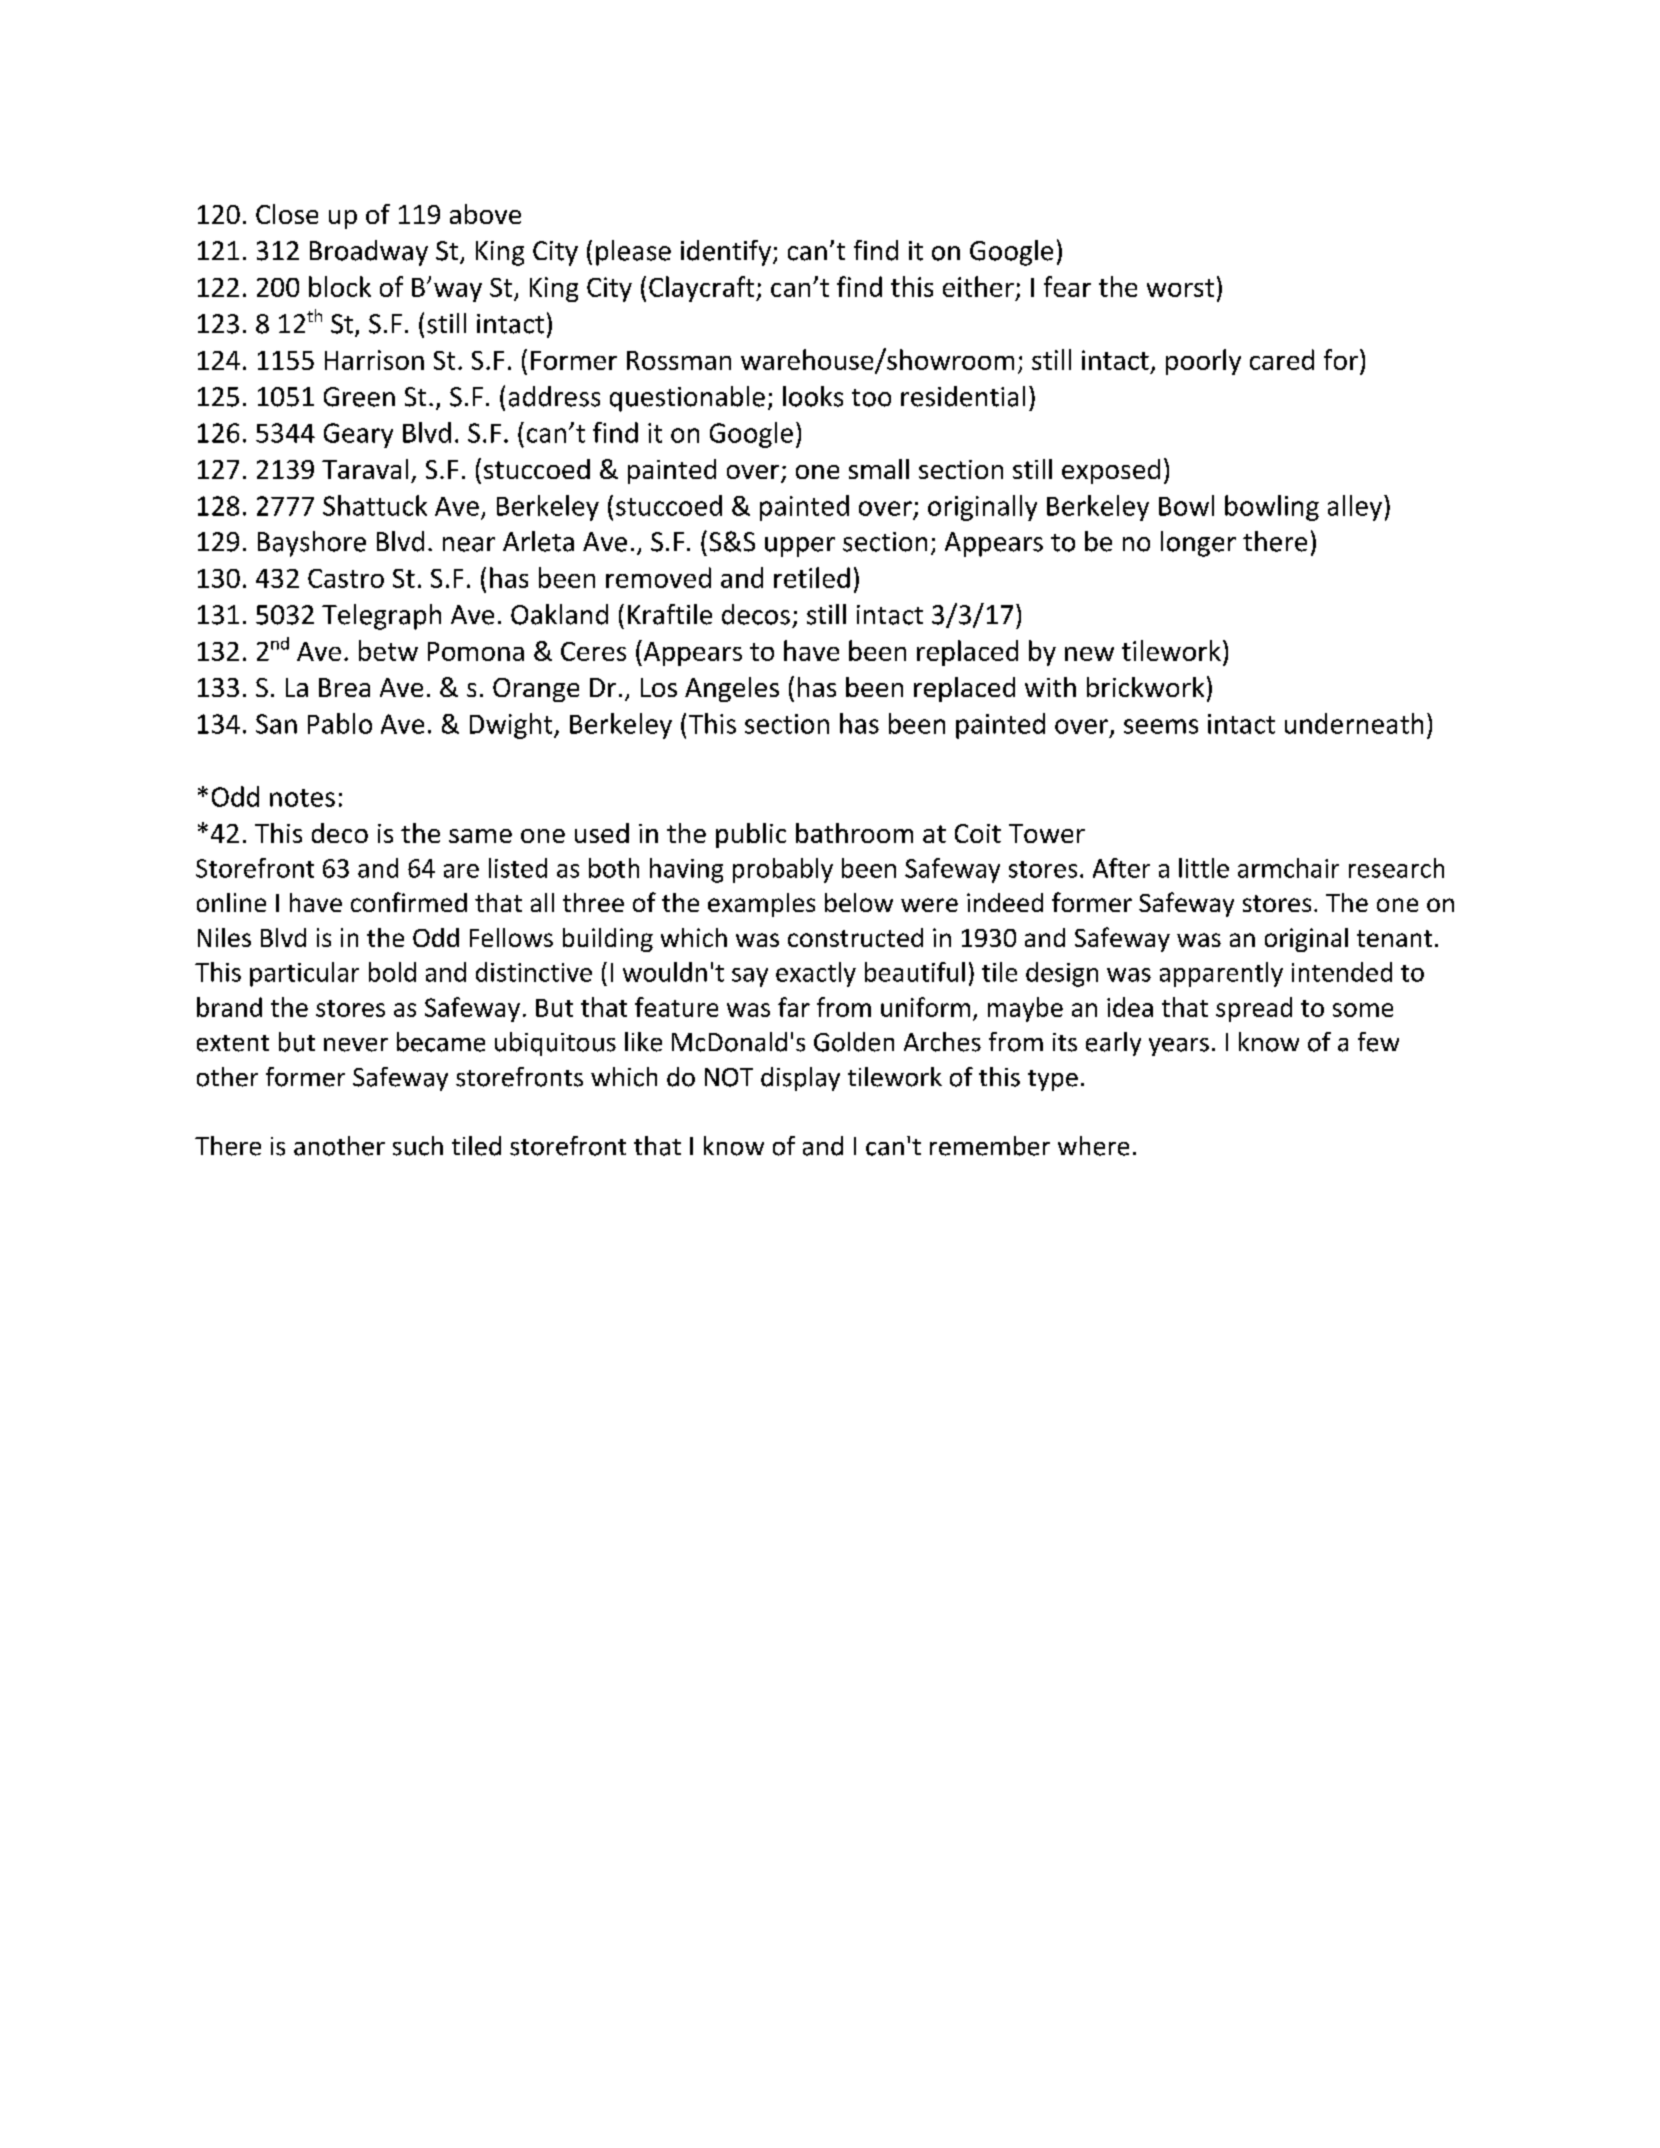 Image resolution: width=1660 pixels, height=2148 pixels. What do you see at coordinates (1198, 544) in the screenshot?
I see `longer` at bounding box center [1198, 544].
